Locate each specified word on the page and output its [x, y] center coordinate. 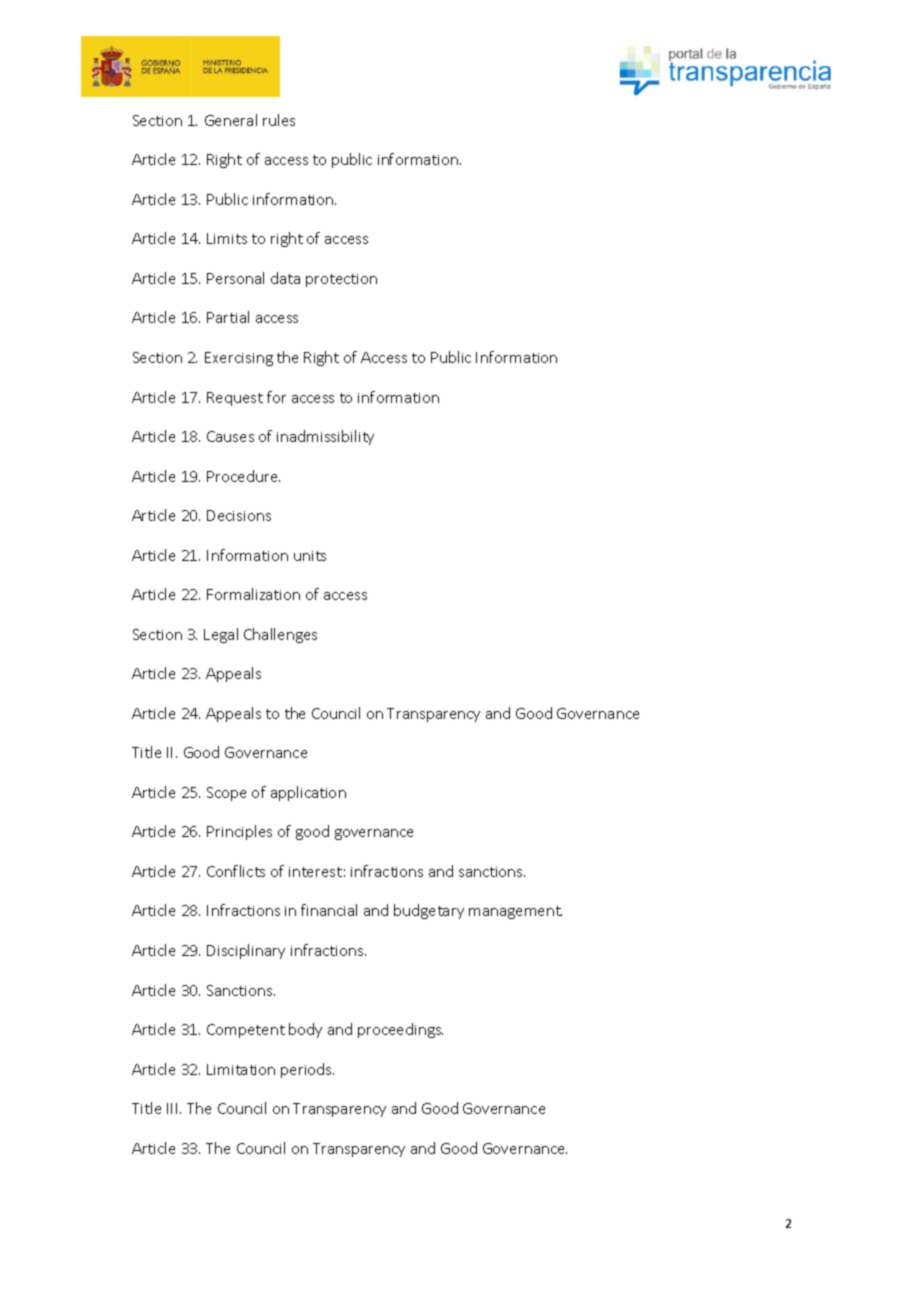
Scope [226, 794]
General [231, 120]
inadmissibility [325, 437]
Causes [230, 436]
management [515, 912]
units [310, 556]
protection [341, 280]
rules [279, 120]
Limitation [241, 1069]
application [308, 793]
